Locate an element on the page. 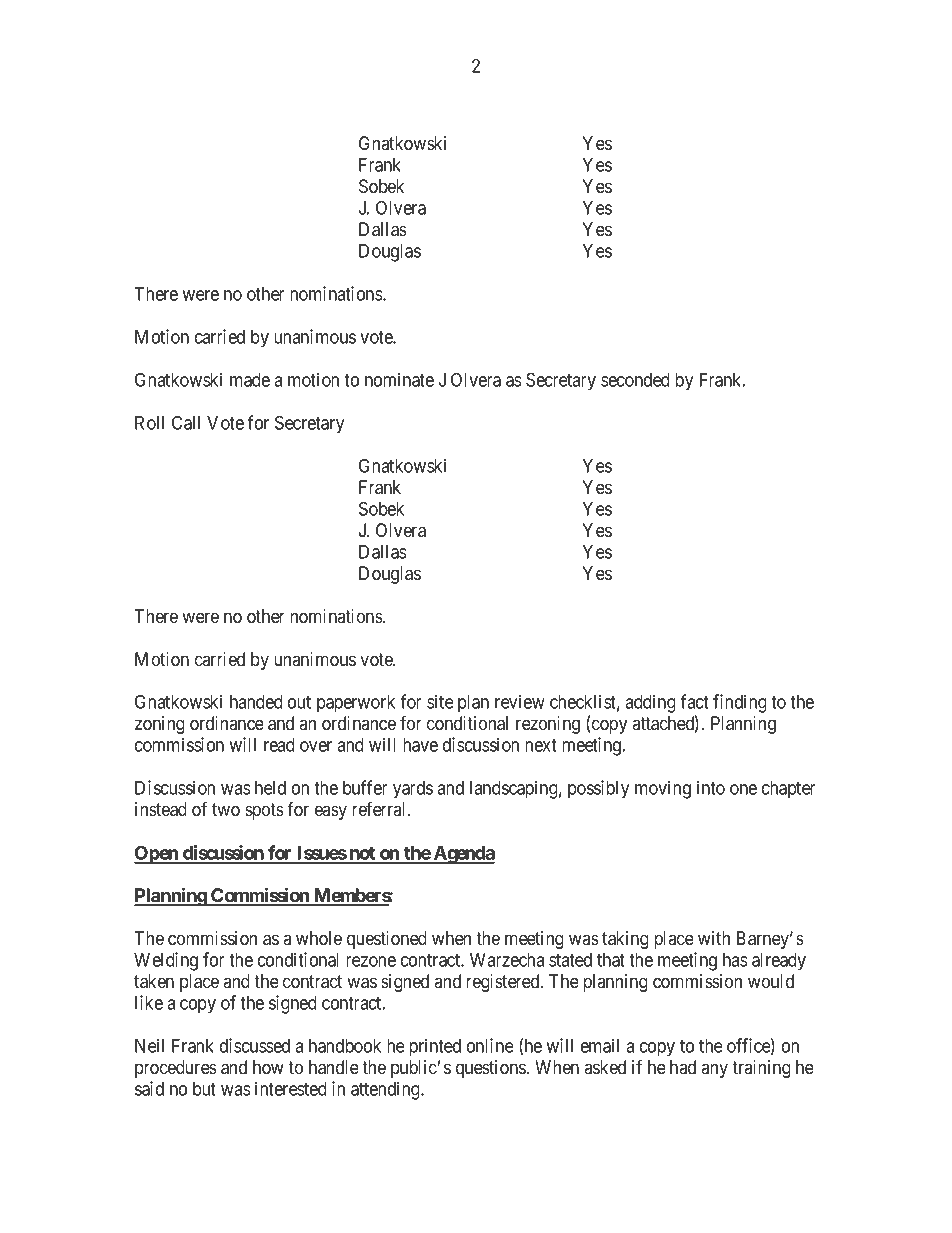  review is located at coordinates (520, 701).
